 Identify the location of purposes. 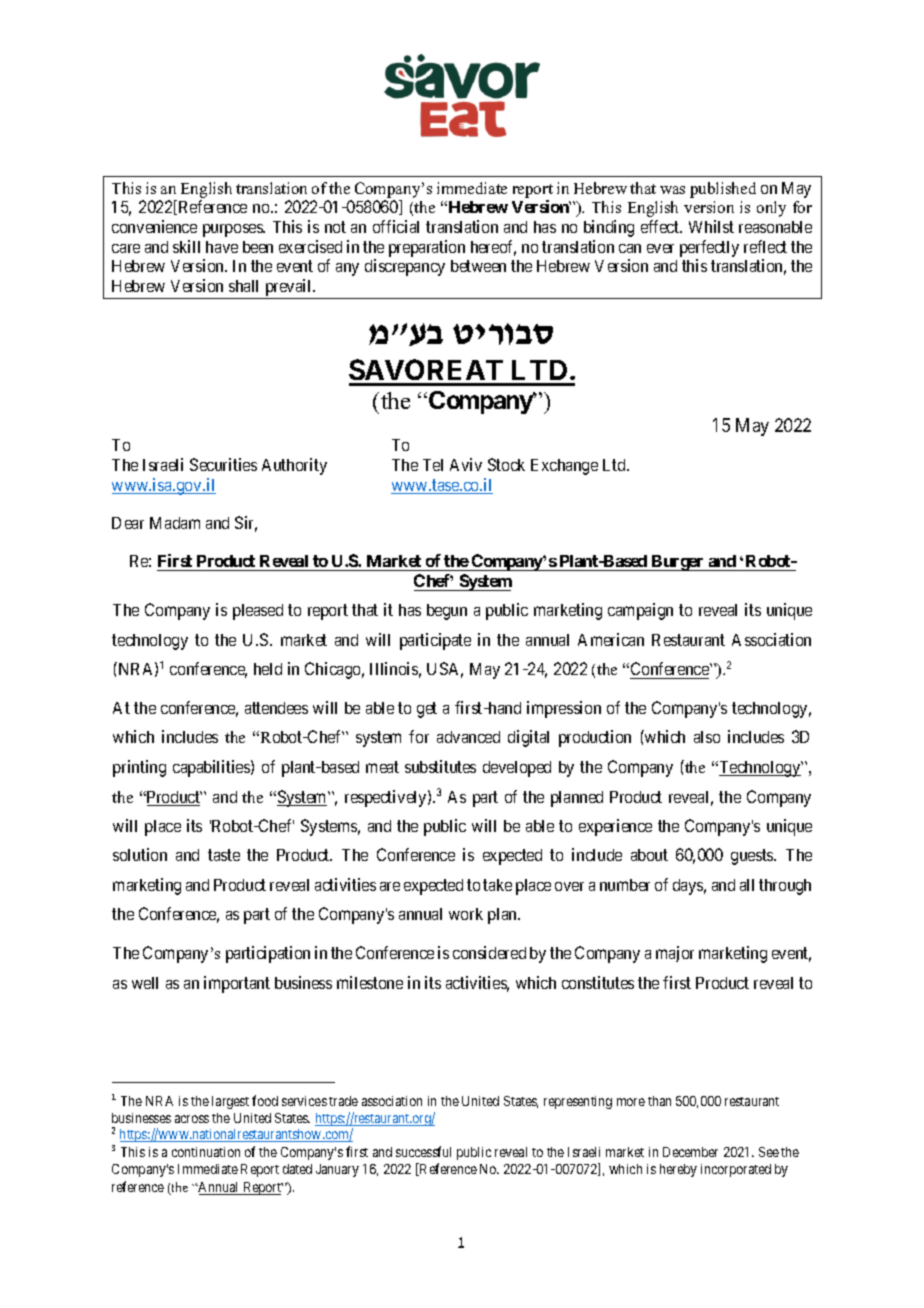
(234, 230).
